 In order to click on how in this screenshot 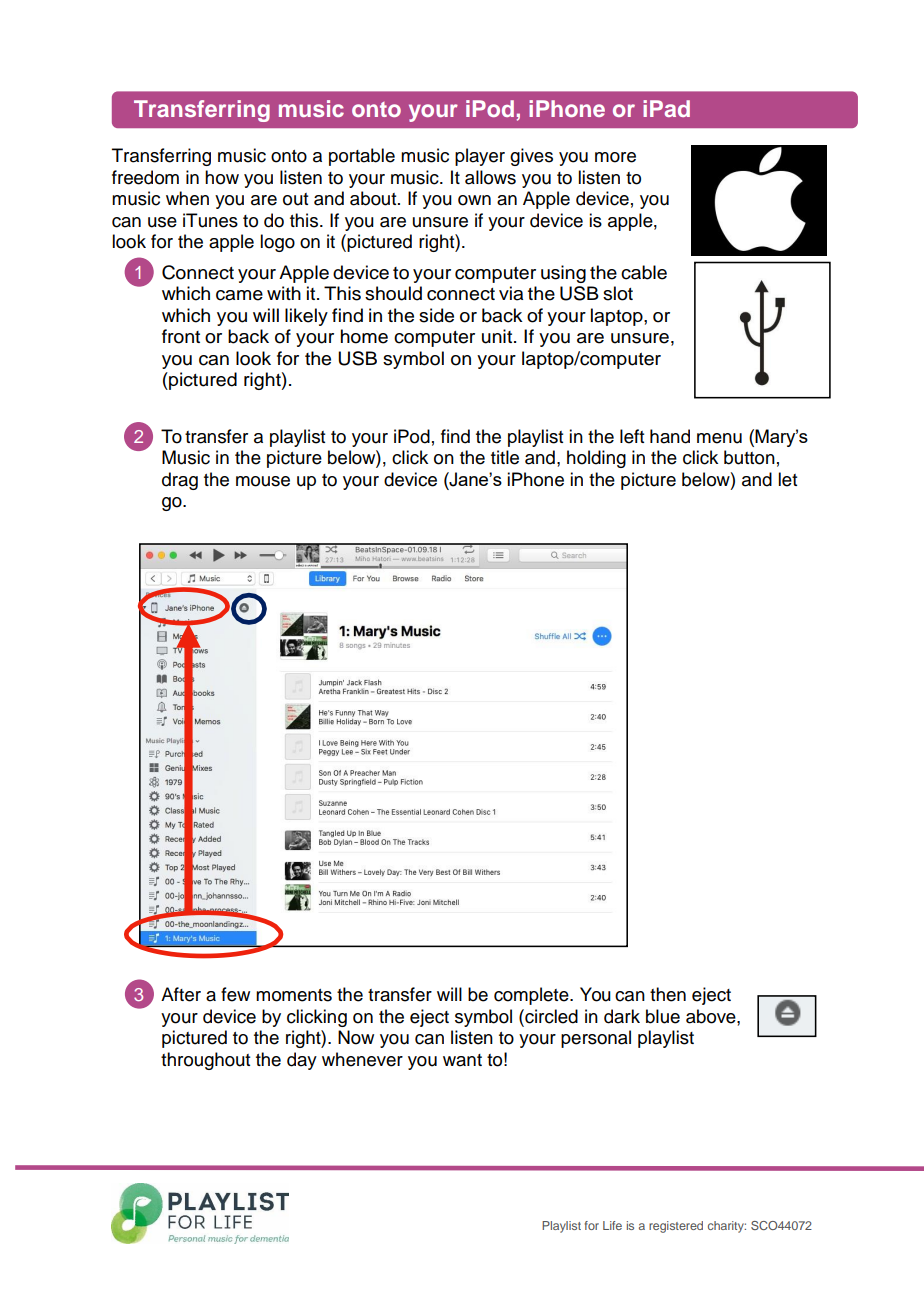, I will do `click(222, 177)`.
